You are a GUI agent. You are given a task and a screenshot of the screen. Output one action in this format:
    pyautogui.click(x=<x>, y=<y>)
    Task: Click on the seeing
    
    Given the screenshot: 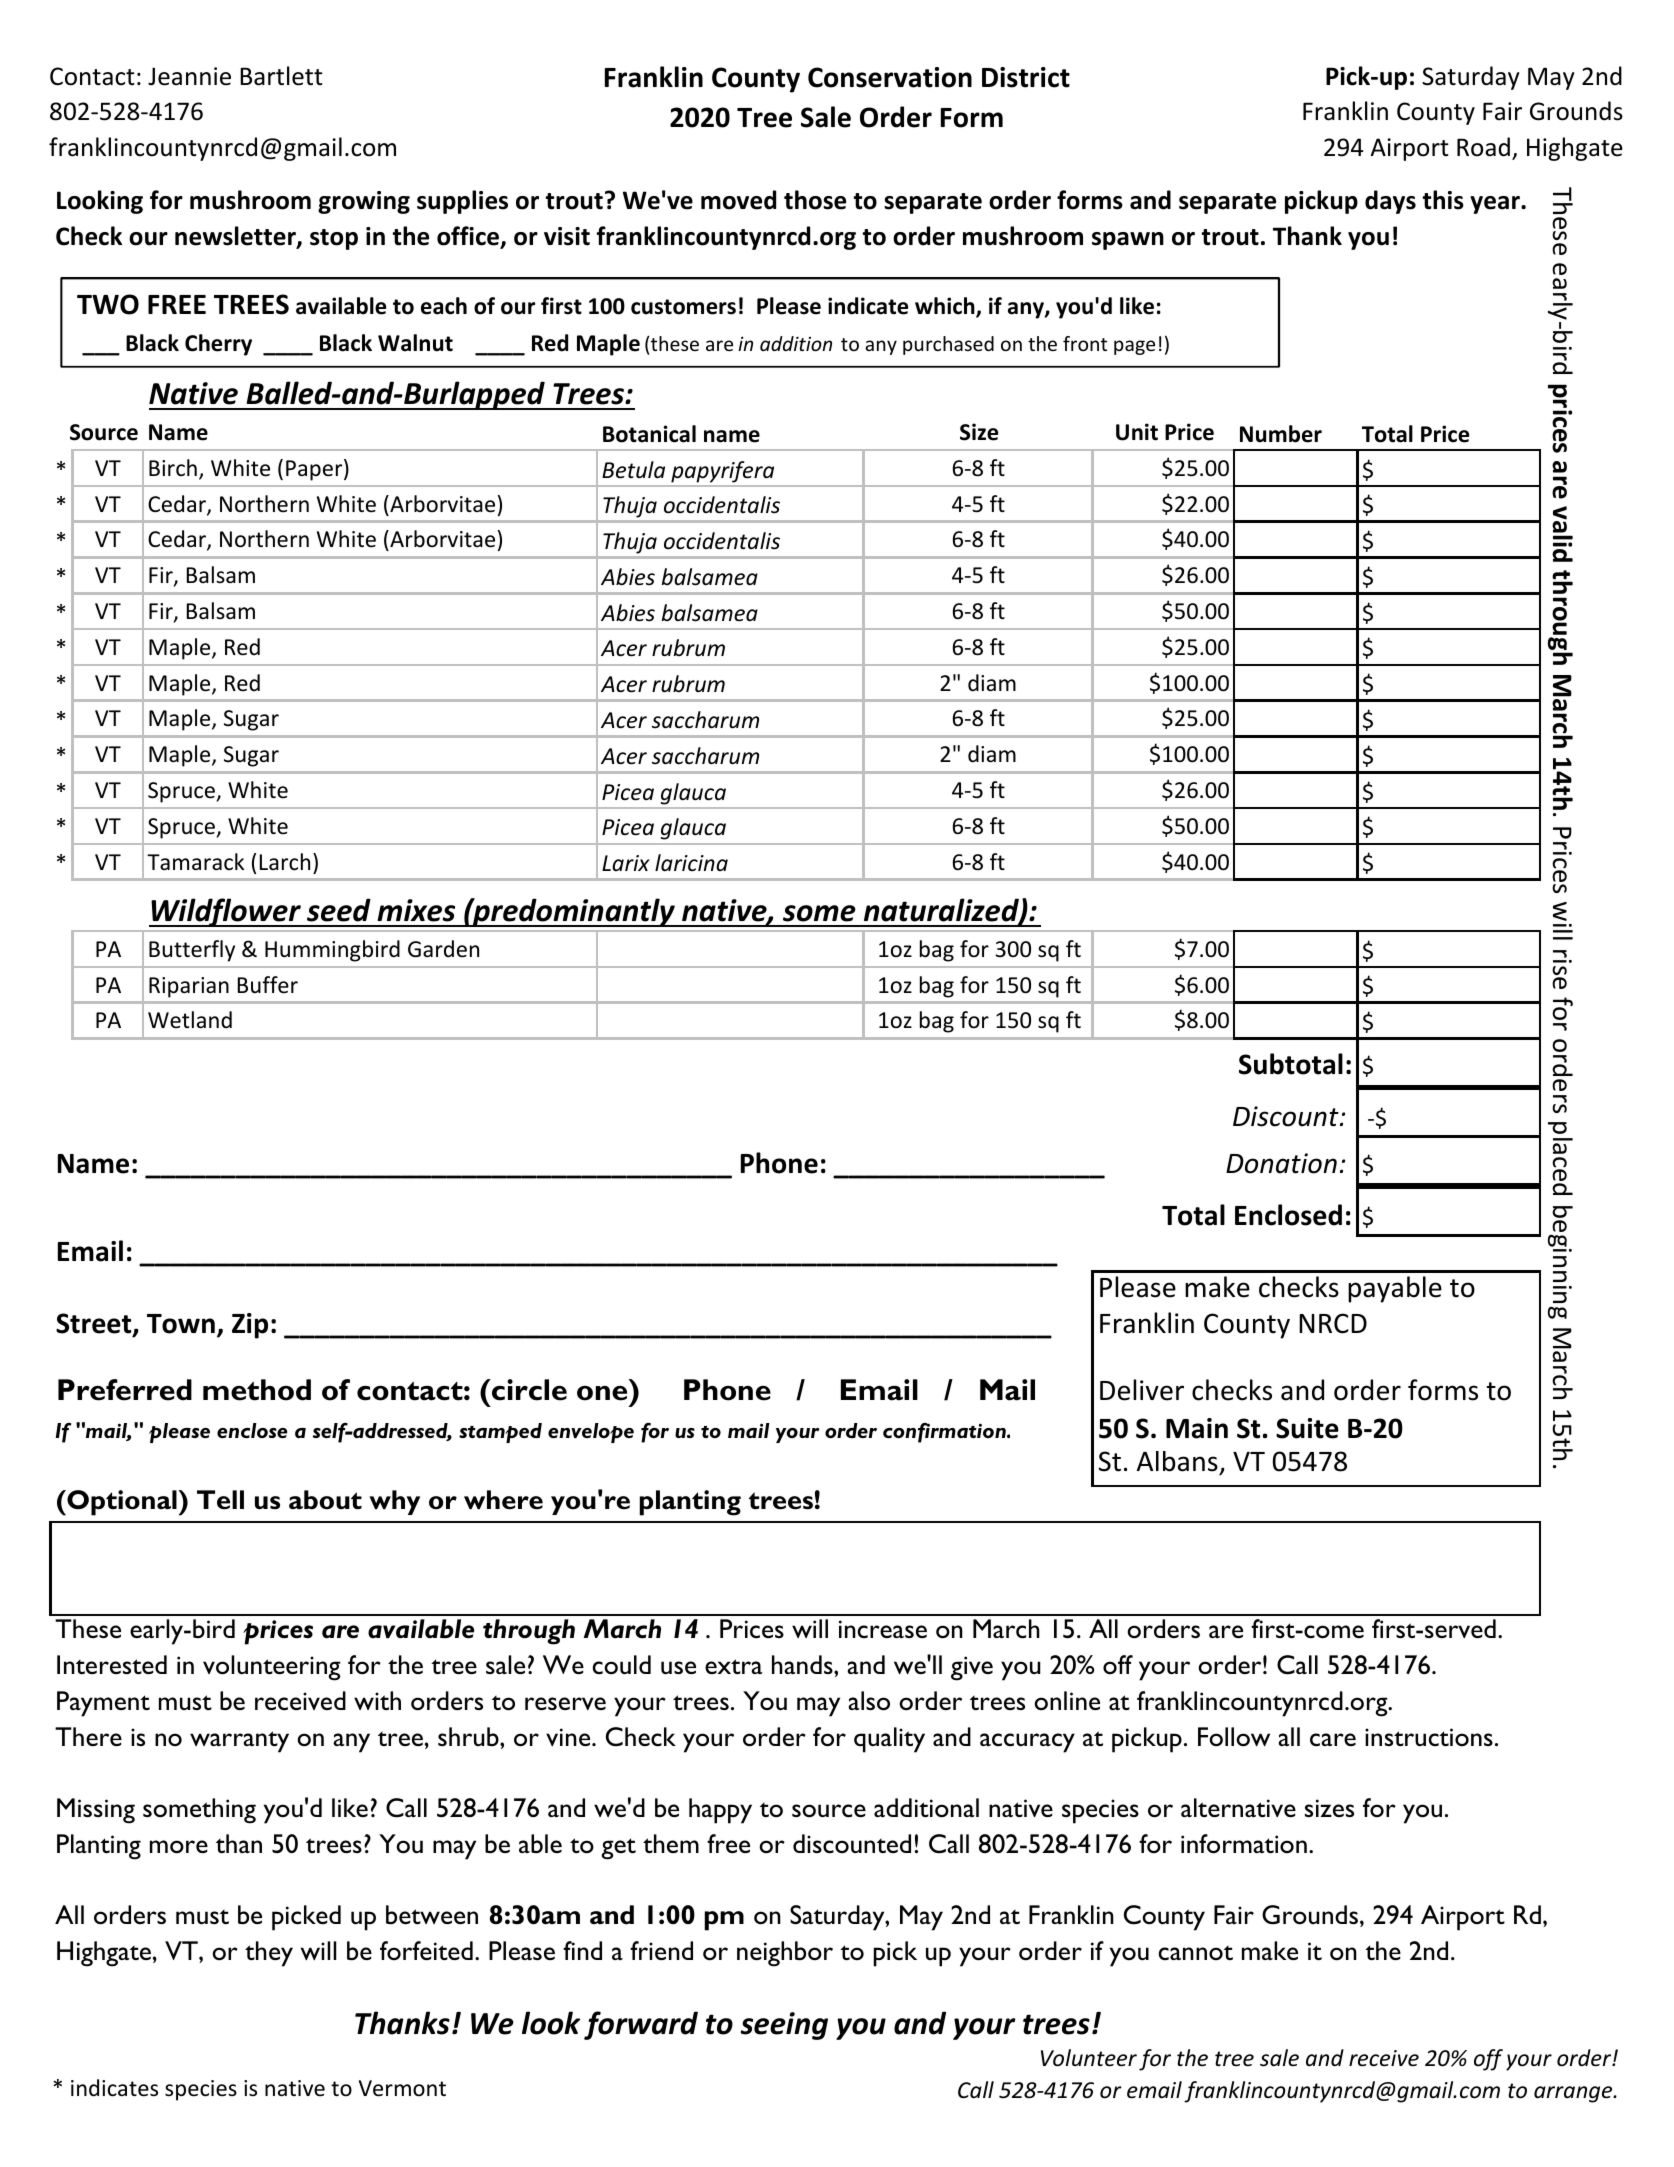 What is the action you would take?
    pyautogui.click(x=784, y=2026)
